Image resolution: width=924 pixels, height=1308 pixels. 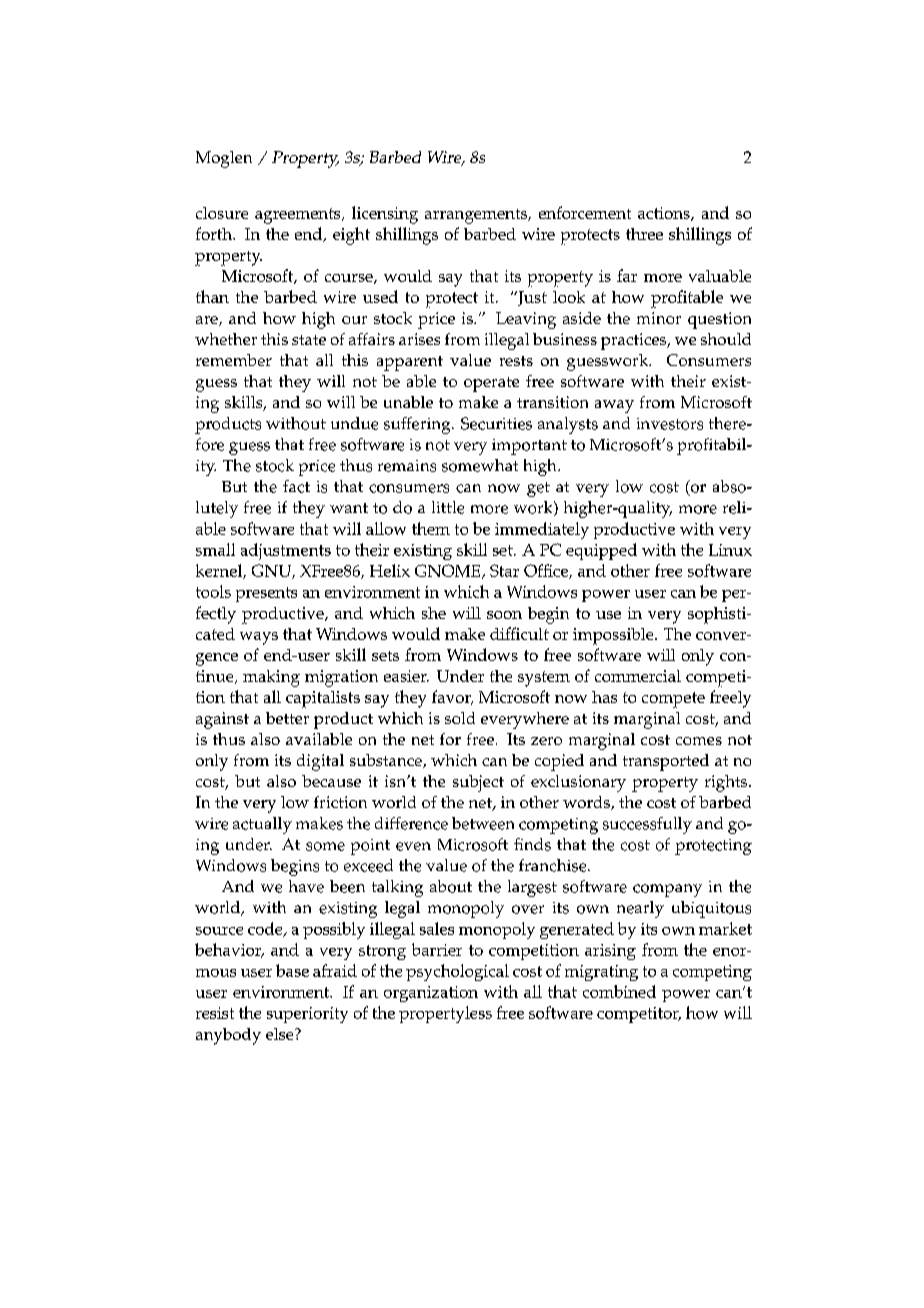 I want to click on agreements, so click(x=299, y=216).
